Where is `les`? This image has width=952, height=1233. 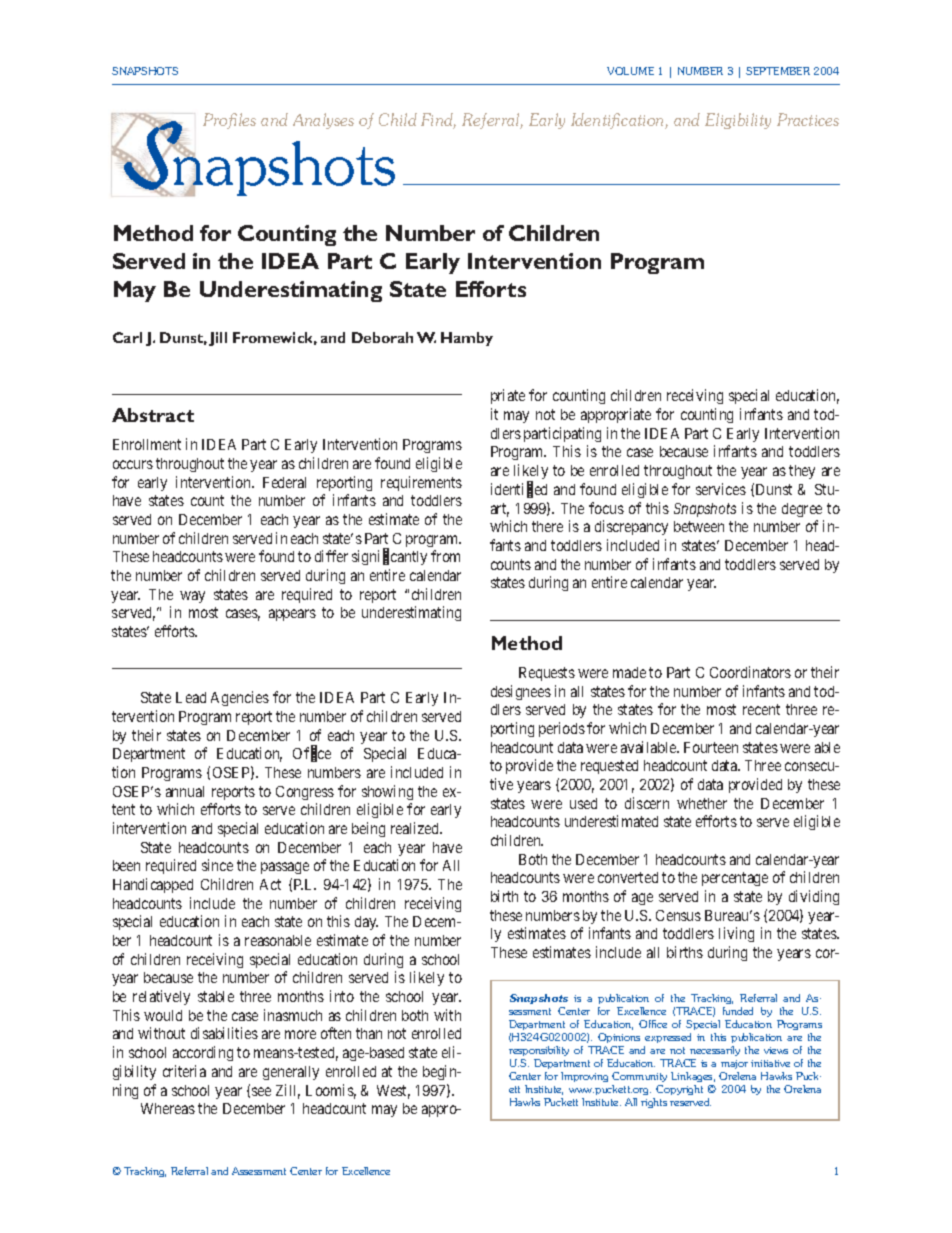
les is located at coordinates (247, 119).
